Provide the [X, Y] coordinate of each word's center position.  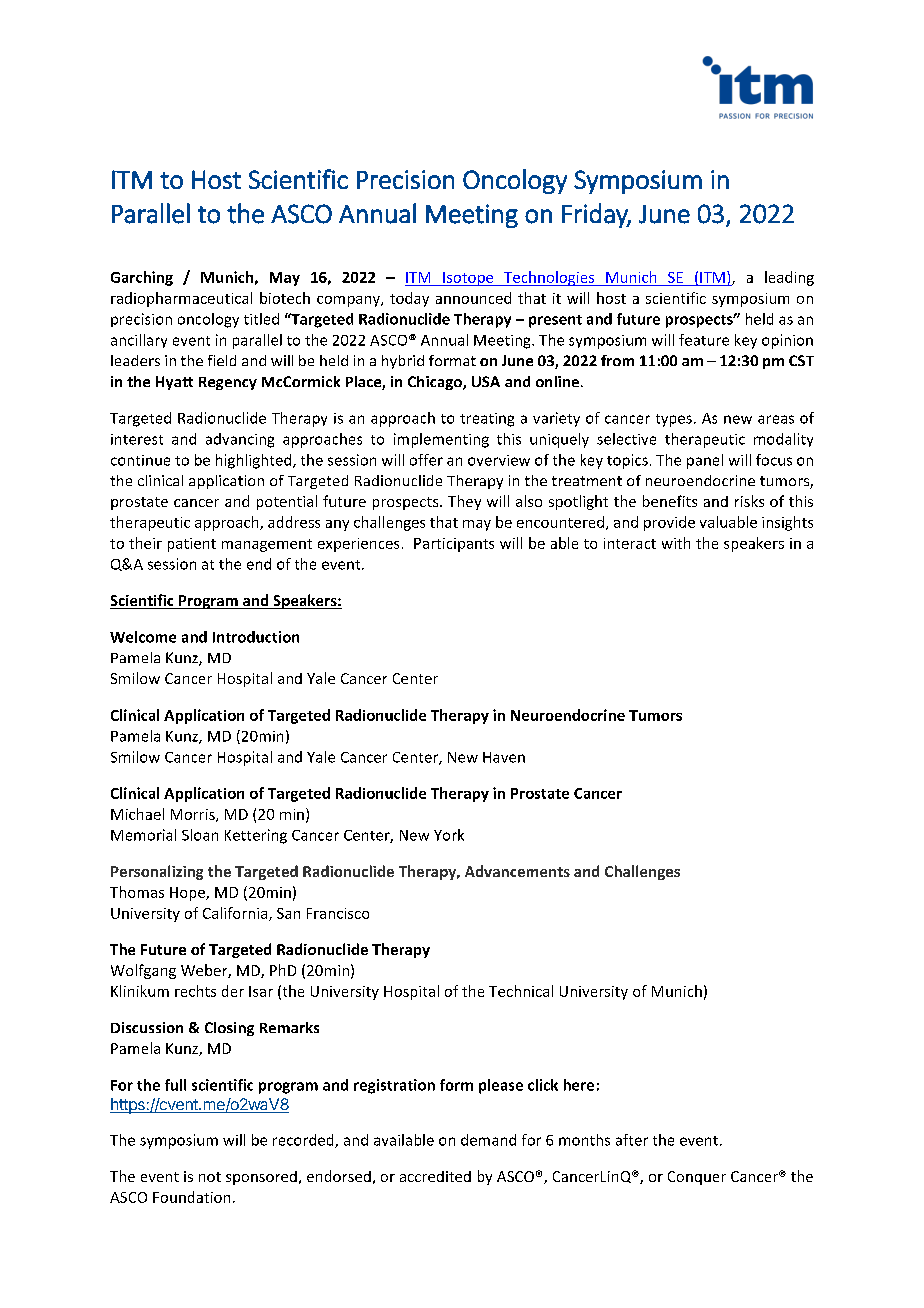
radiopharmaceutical [181, 299]
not [210, 1177]
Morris [194, 815]
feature [704, 340]
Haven [504, 757]
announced [473, 298]
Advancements [517, 871]
